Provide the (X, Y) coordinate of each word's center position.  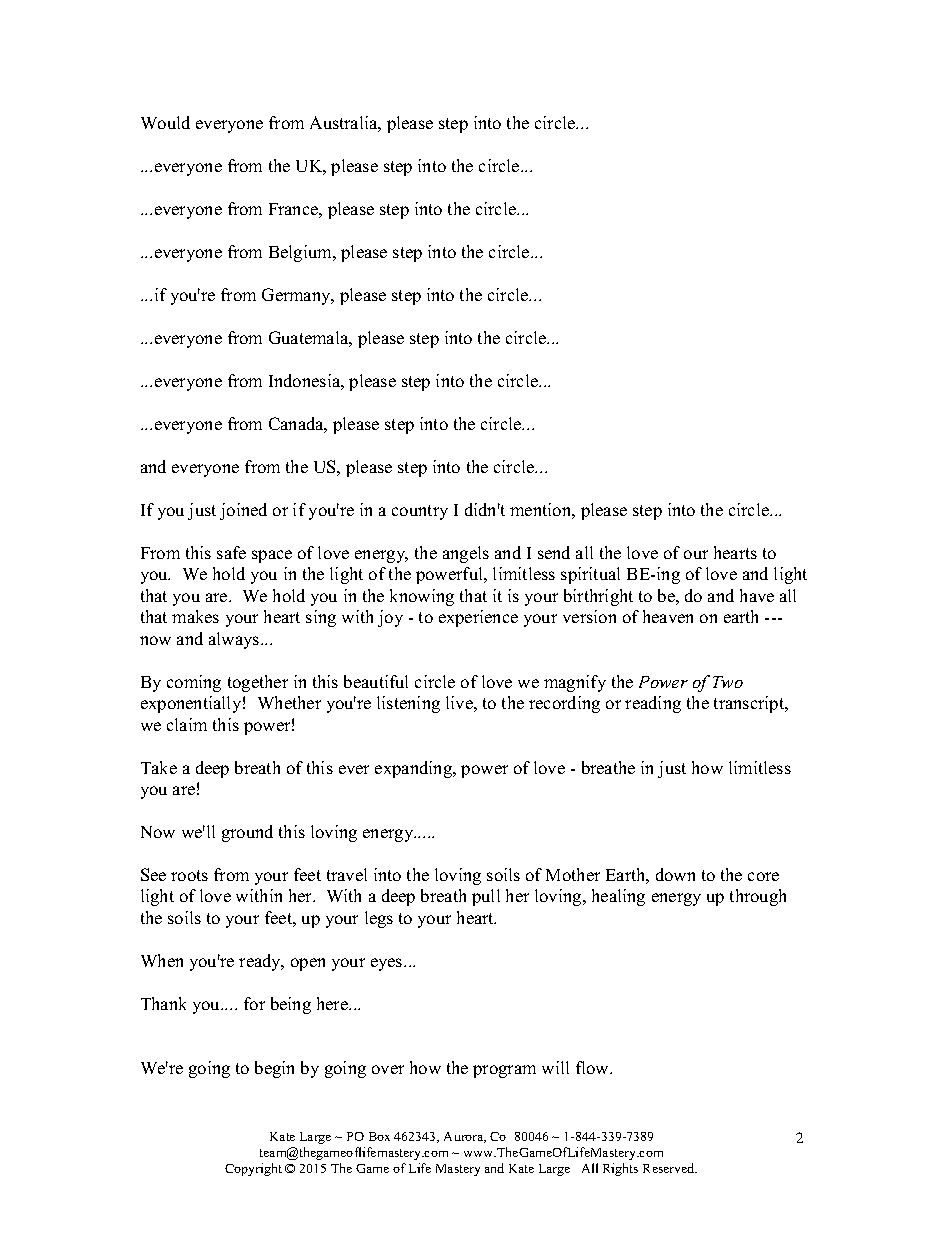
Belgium (302, 253)
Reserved (670, 1168)
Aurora (465, 1137)
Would (165, 122)
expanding (415, 769)
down (675, 874)
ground (247, 833)
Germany (297, 296)
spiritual (590, 575)
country (420, 512)
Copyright (253, 1169)
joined (243, 511)
